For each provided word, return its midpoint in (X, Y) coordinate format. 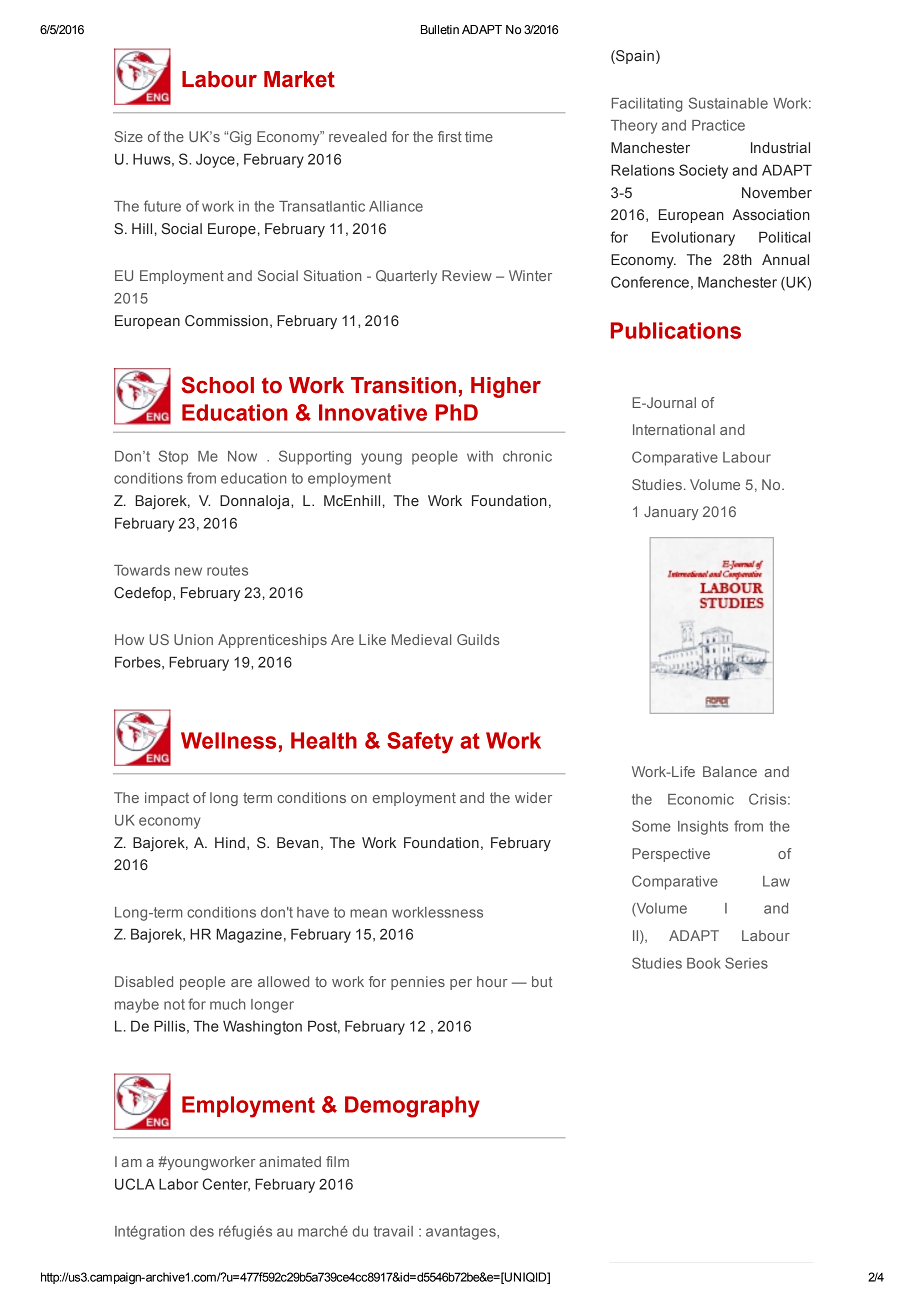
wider (533, 797)
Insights (703, 828)
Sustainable (728, 103)
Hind (230, 842)
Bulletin (440, 29)
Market (299, 79)
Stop (173, 457)
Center (226, 1185)
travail (393, 1231)
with (480, 456)
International (674, 429)
